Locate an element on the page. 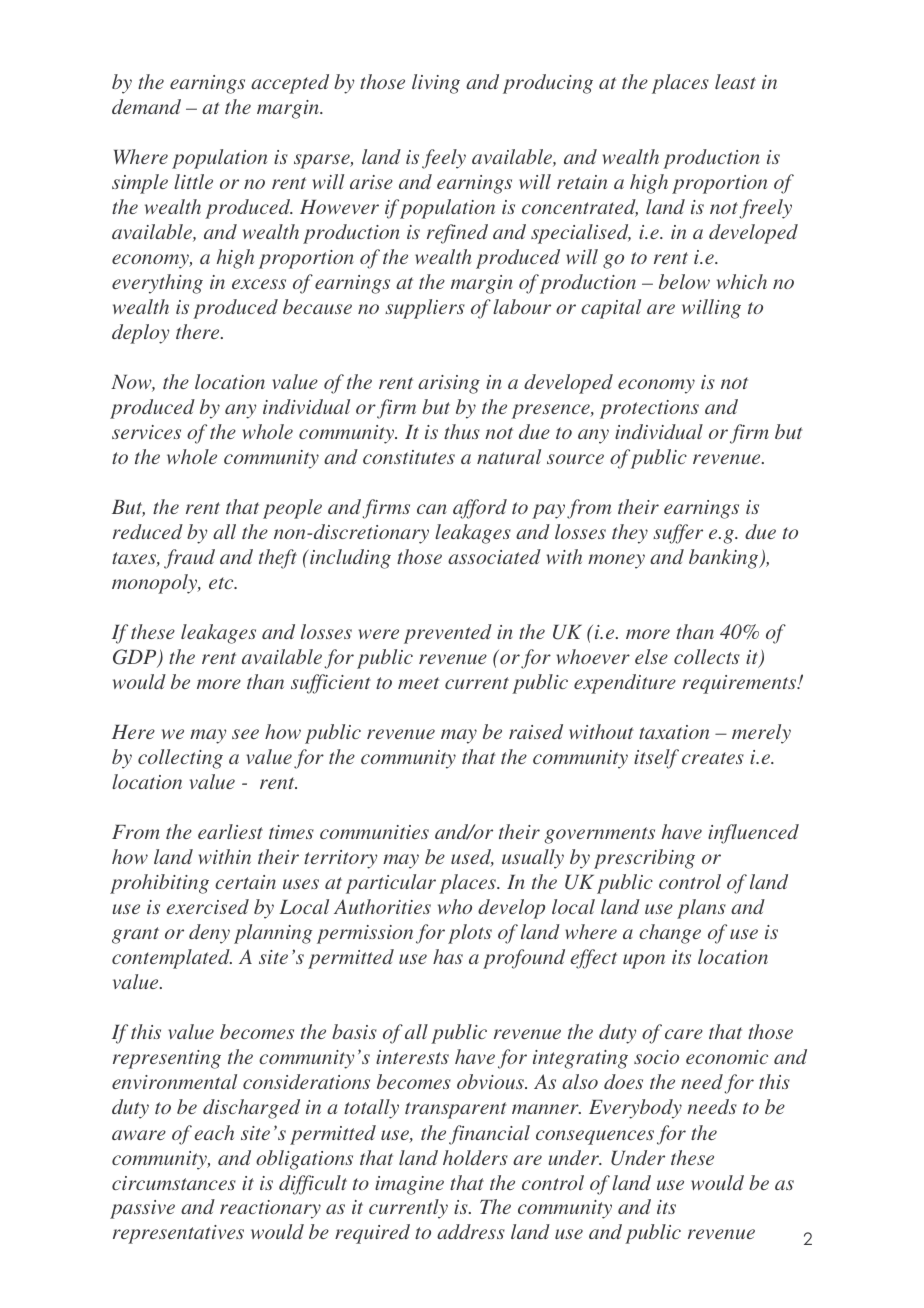 The width and height of the document is (924, 1308). associated is located at coordinates (494, 556).
